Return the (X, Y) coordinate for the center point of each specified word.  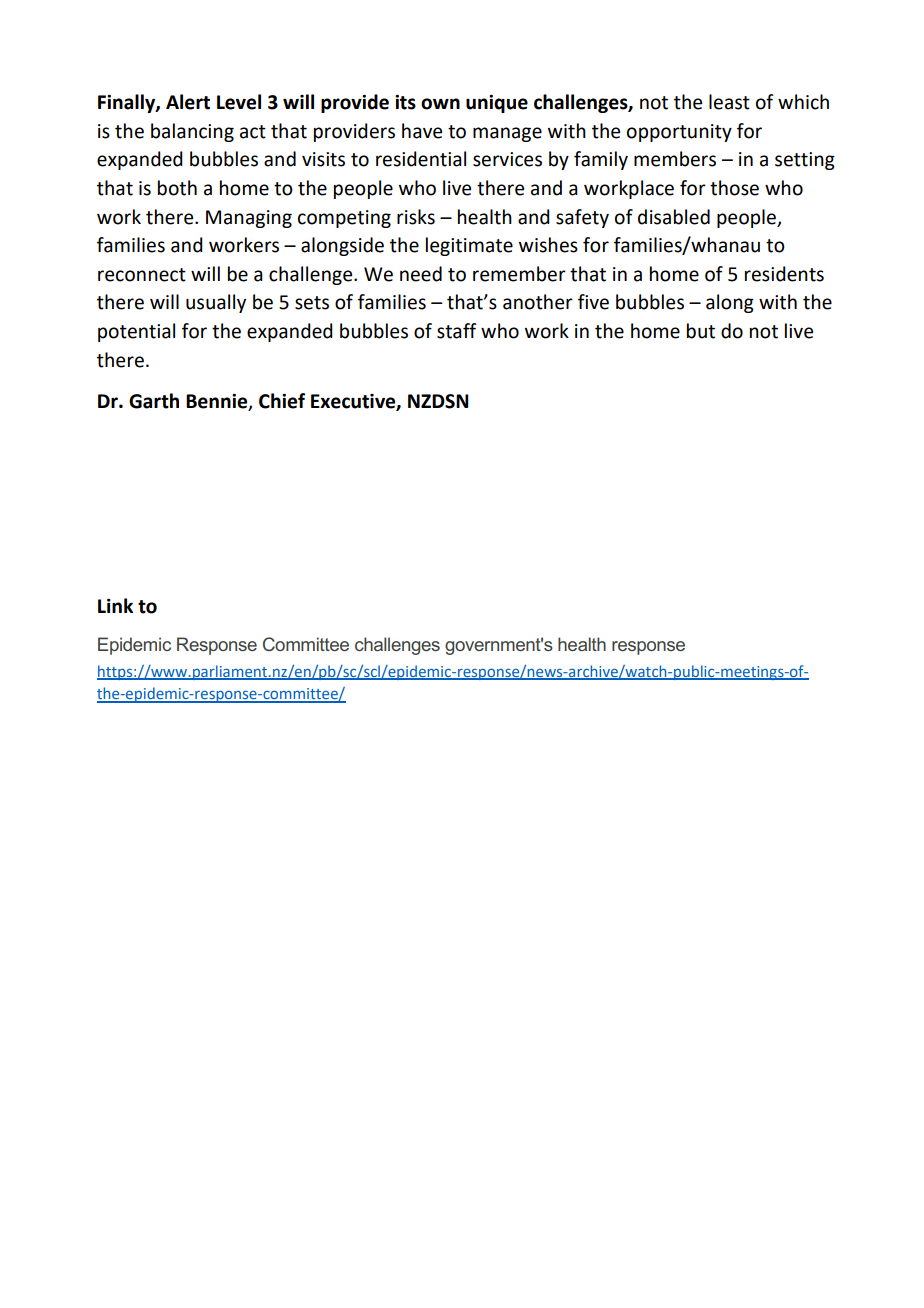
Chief (282, 401)
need (421, 274)
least (729, 102)
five (593, 302)
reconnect (142, 275)
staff (457, 331)
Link (115, 605)
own (440, 104)
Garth (154, 401)
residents (784, 274)
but (701, 331)
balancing (192, 132)
